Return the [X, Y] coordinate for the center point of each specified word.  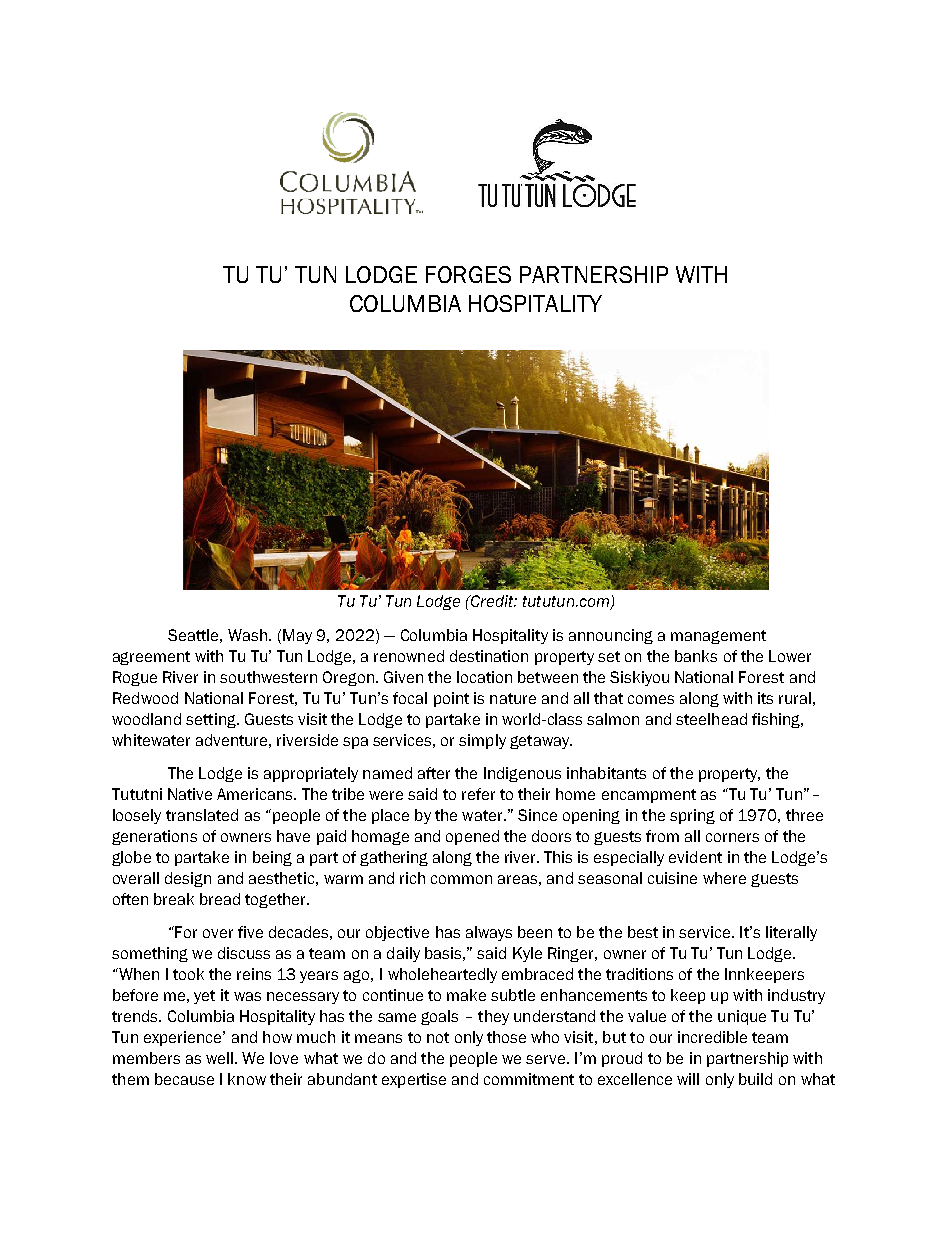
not [438, 1037]
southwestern [268, 677]
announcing [611, 636]
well [219, 1058]
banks [696, 656]
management [718, 637]
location [484, 677]
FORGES [468, 274]
